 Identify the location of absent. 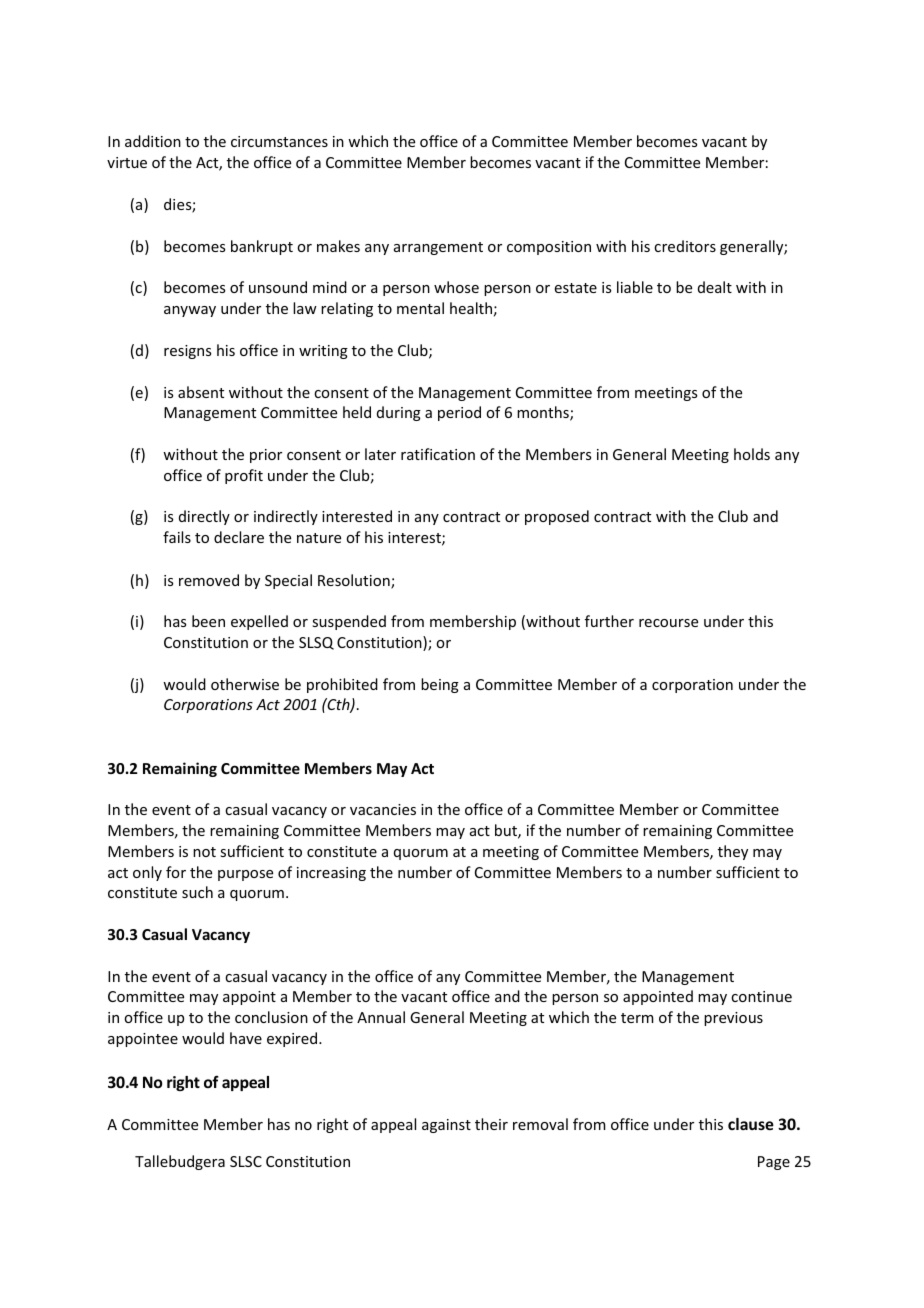
(201, 392).
